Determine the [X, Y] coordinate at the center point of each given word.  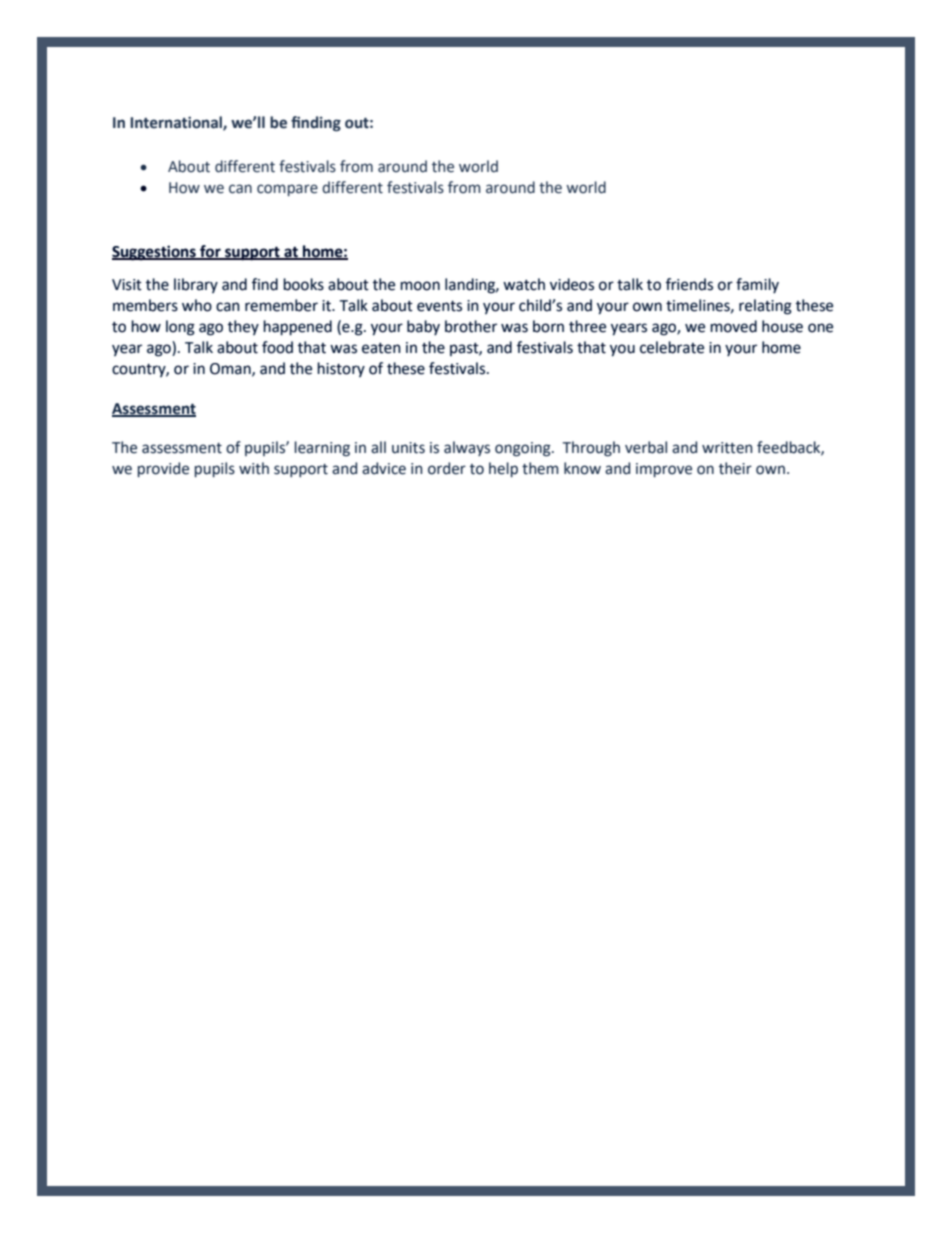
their [735, 468]
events [439, 306]
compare [287, 190]
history [341, 369]
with [254, 468]
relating [765, 307]
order [447, 468]
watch [524, 284]
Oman [231, 369]
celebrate [672, 347]
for [210, 252]
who [197, 305]
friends [689, 284]
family [757, 285]
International [177, 123]
